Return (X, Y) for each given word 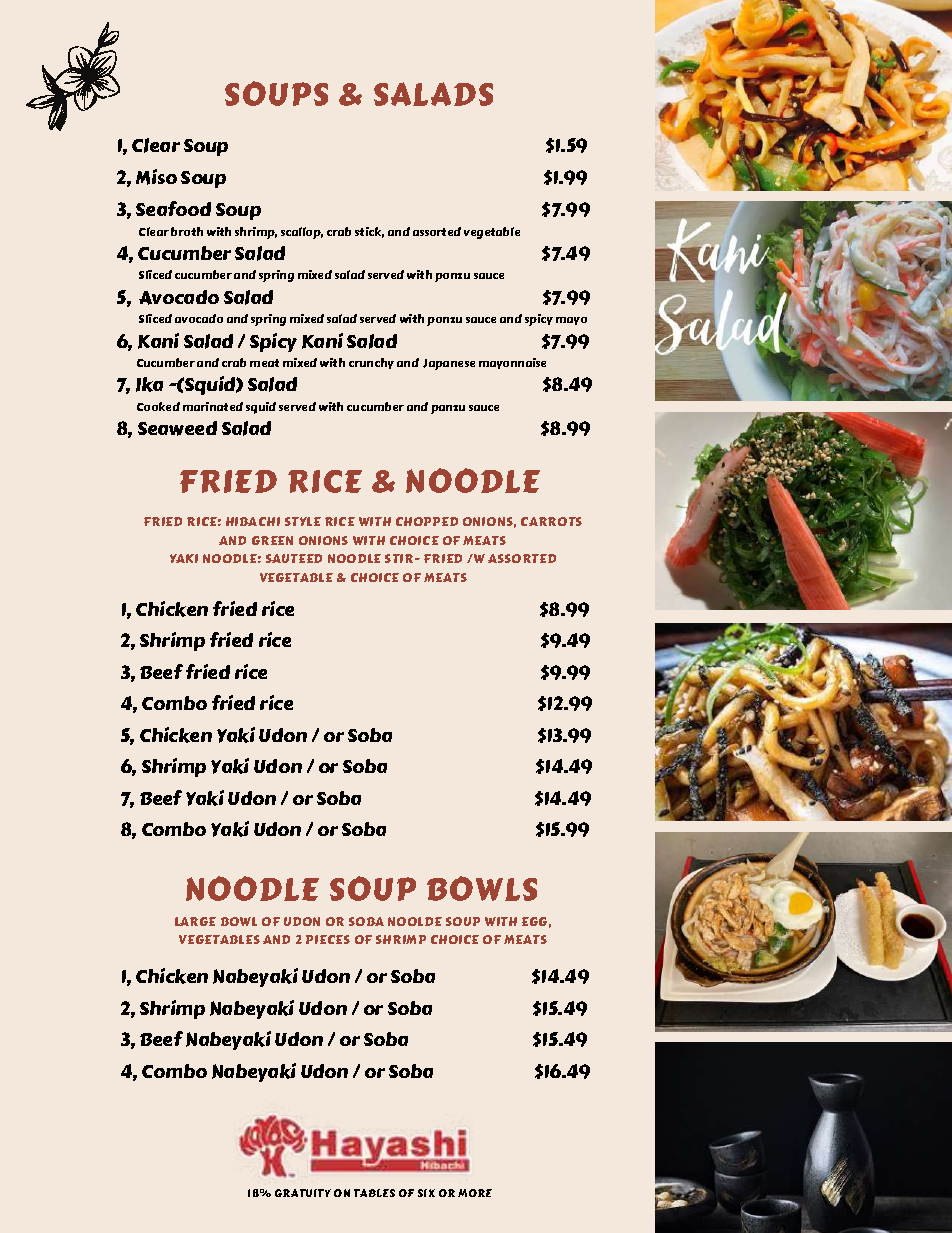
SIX (426, 1193)
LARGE (195, 921)
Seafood (173, 208)
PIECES (328, 939)
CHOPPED (427, 521)
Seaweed (177, 428)
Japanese (449, 364)
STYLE (303, 521)
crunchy (371, 363)
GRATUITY (303, 1193)
